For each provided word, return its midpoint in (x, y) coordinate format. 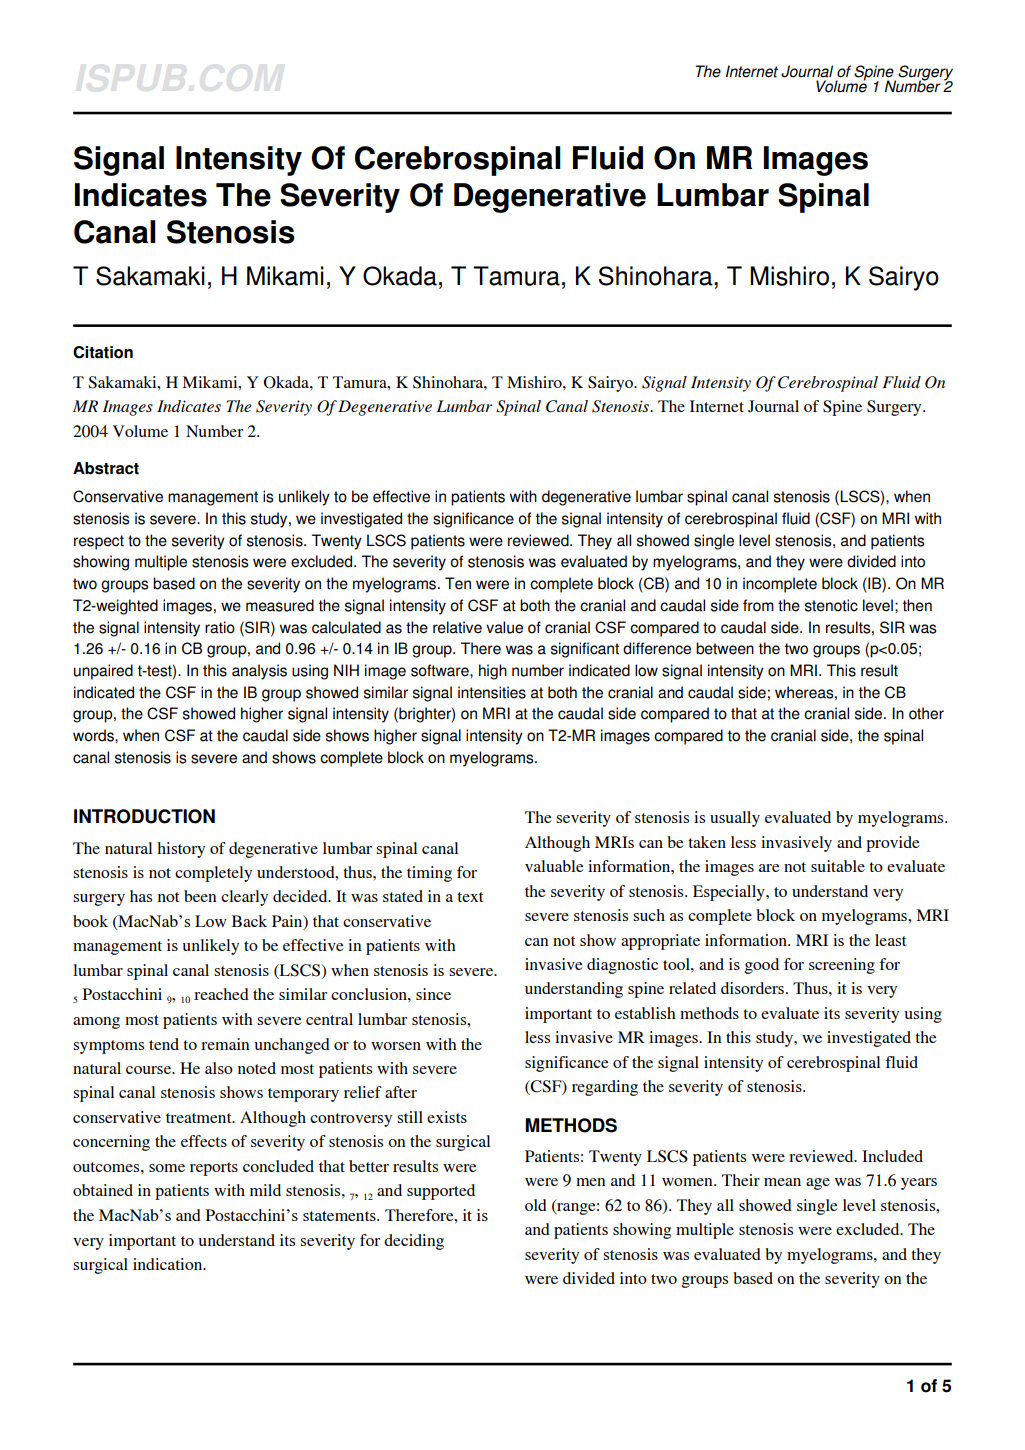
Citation (103, 352)
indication (169, 1264)
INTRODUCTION (144, 816)
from (758, 605)
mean (782, 1182)
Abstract (106, 468)
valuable (554, 866)
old (536, 1205)
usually (735, 819)
